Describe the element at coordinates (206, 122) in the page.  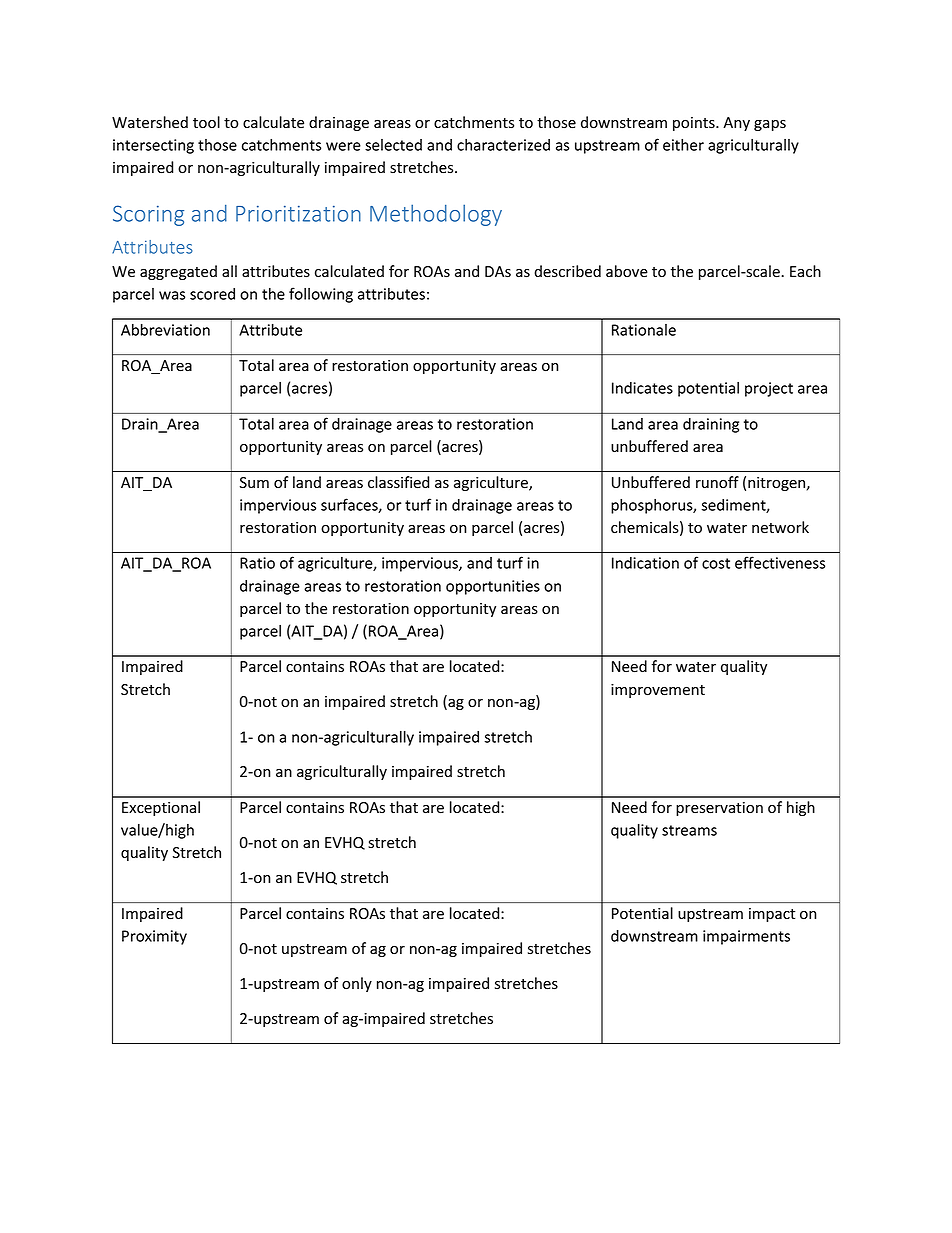
I see `tool` at that location.
